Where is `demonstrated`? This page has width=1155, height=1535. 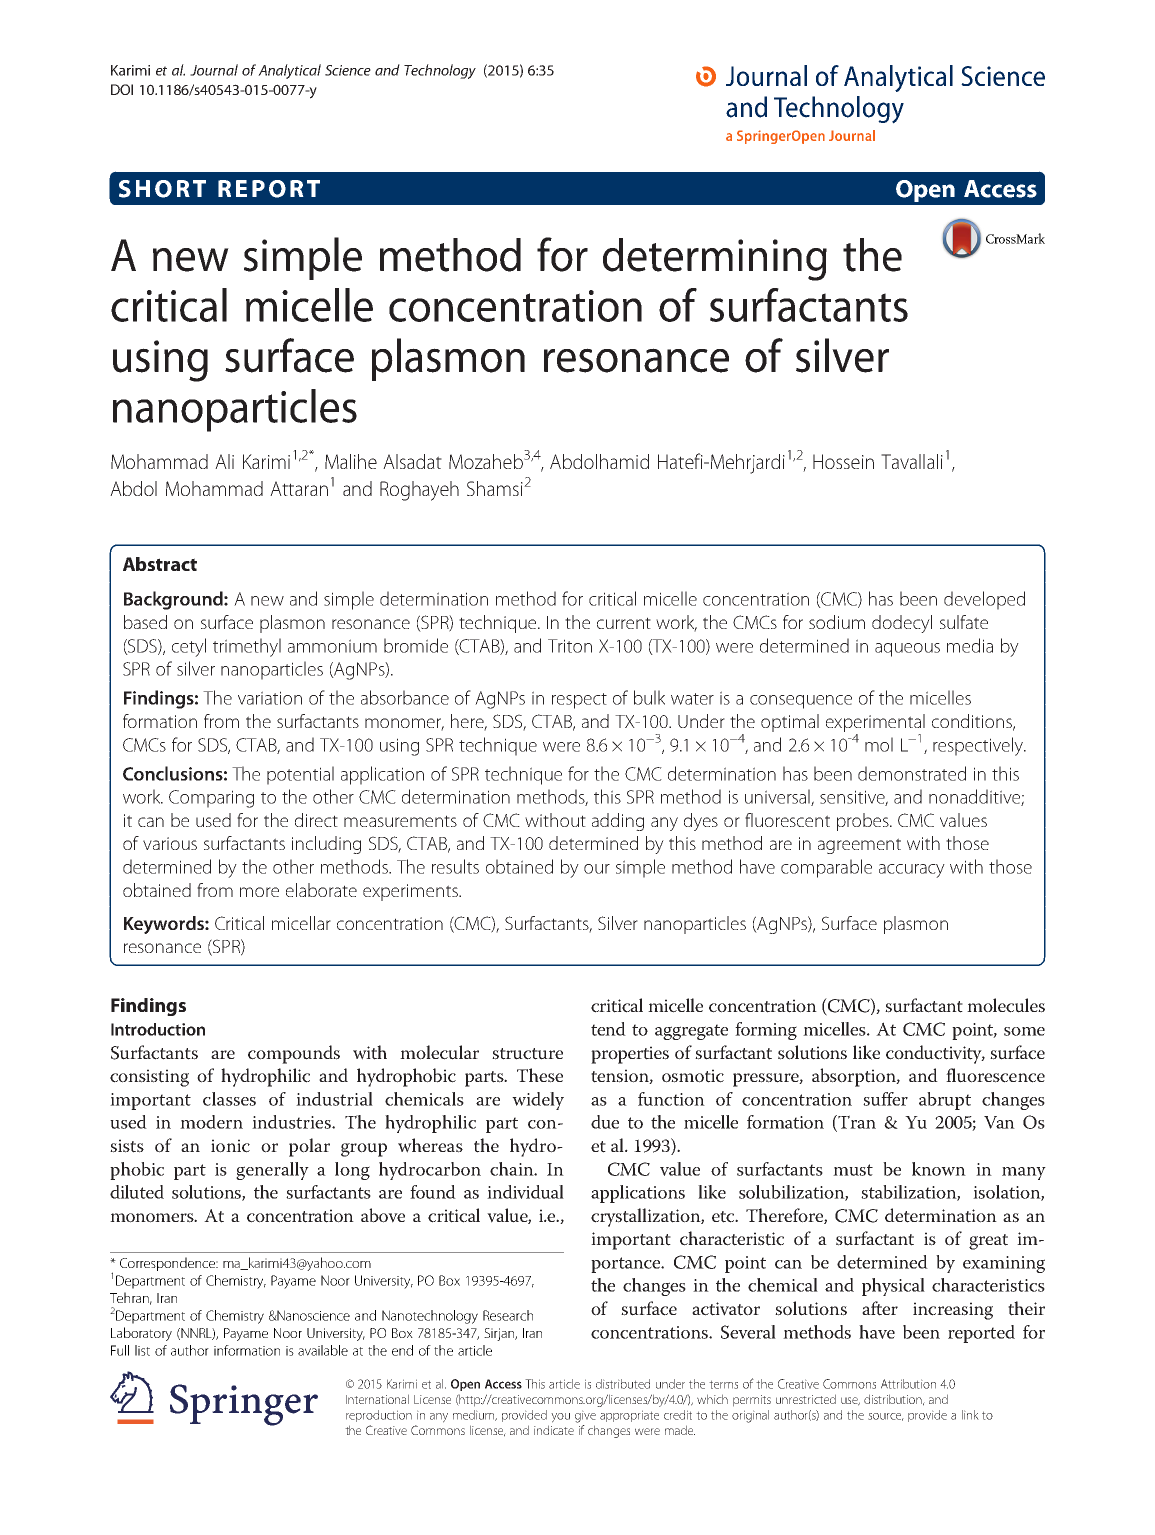
demonstrated is located at coordinates (912, 773).
